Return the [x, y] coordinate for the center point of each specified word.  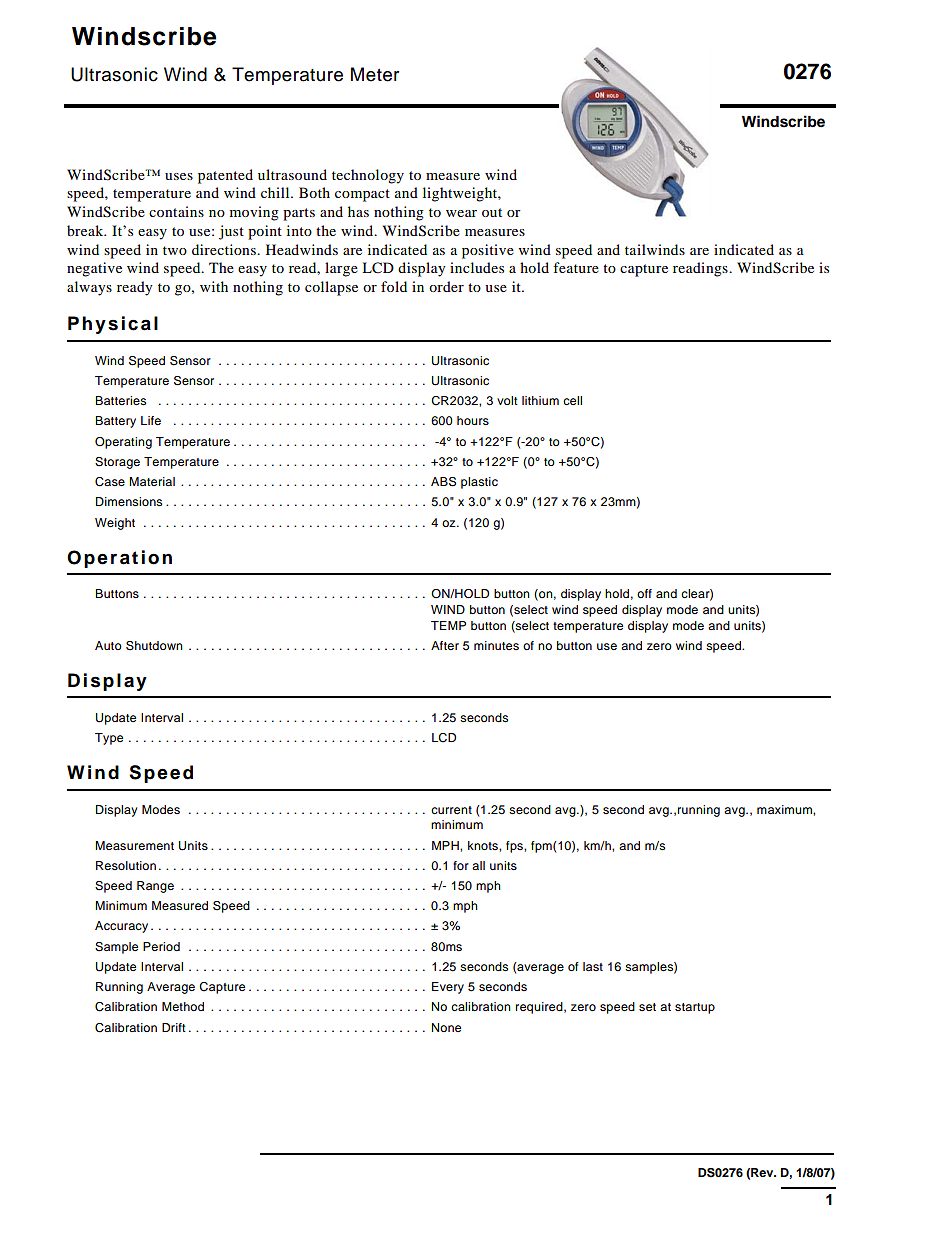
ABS [443, 482]
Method [183, 1006]
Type [109, 739]
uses [179, 176]
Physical [113, 325]
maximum [785, 809]
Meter [375, 74]
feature [576, 267]
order [446, 286]
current [451, 810]
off [644, 593]
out [492, 212]
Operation [119, 559]
